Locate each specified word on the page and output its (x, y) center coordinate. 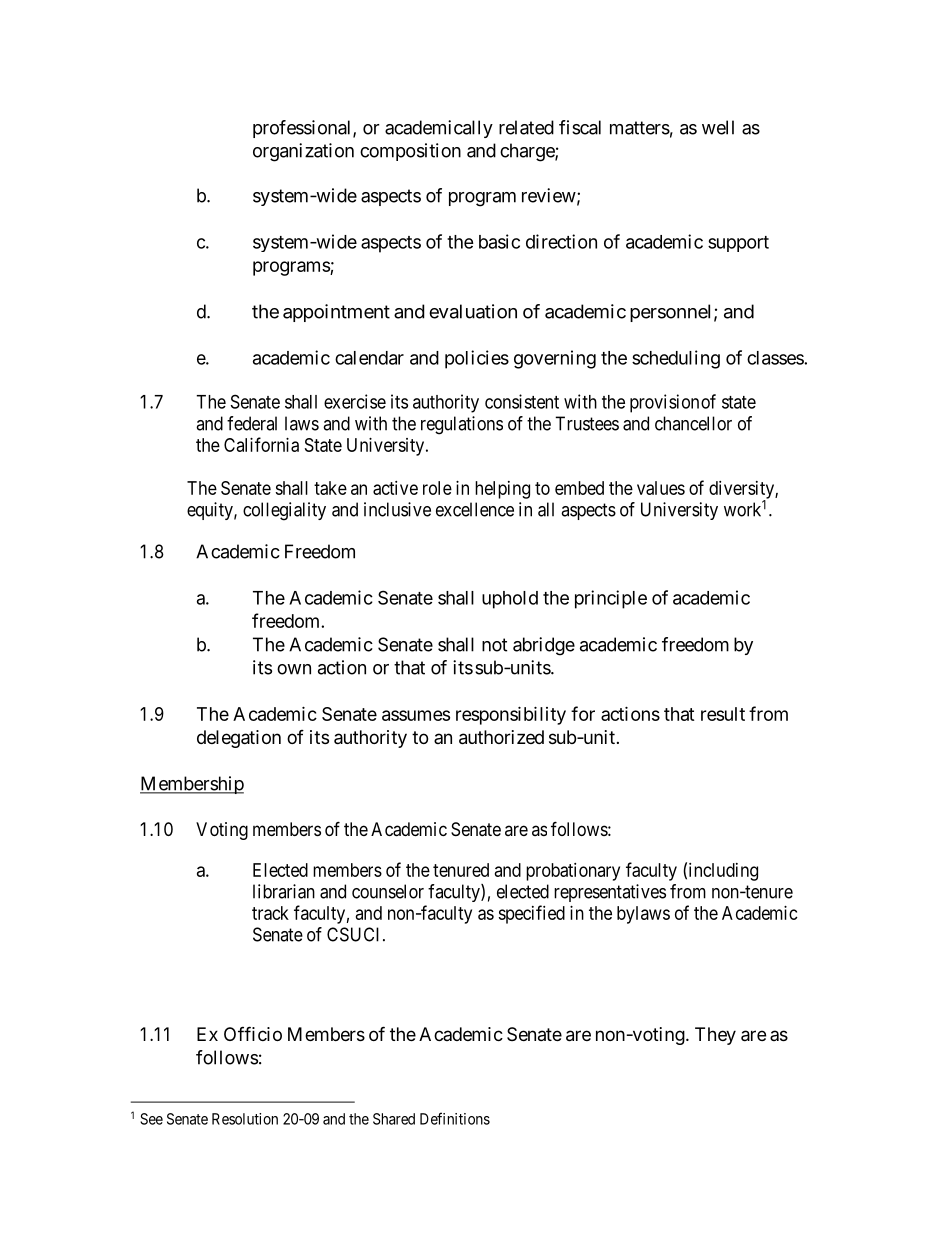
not (494, 645)
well (718, 127)
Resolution (245, 1119)
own (294, 669)
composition (410, 152)
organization (303, 152)
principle (611, 599)
